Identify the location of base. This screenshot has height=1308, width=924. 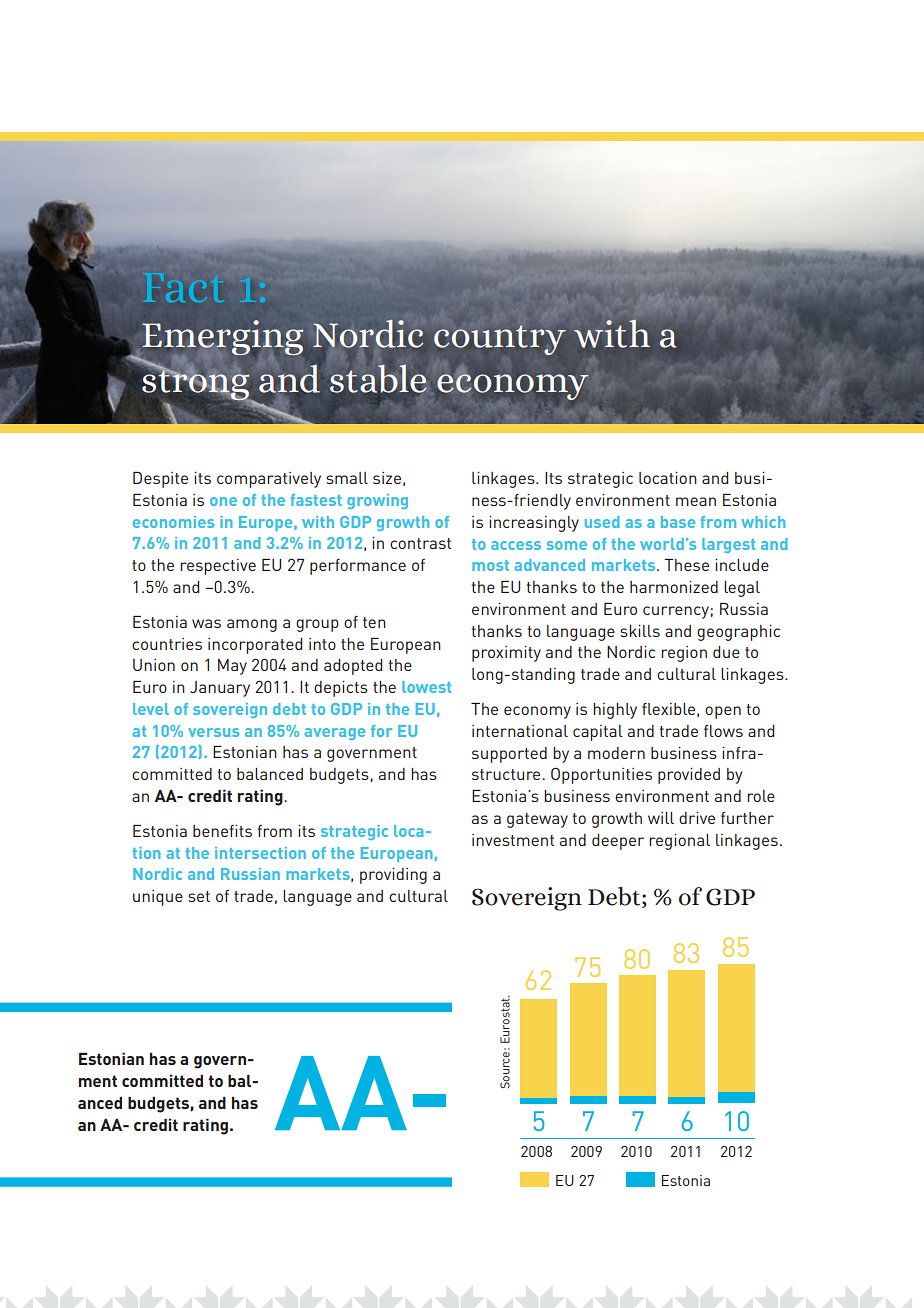
(678, 522).
